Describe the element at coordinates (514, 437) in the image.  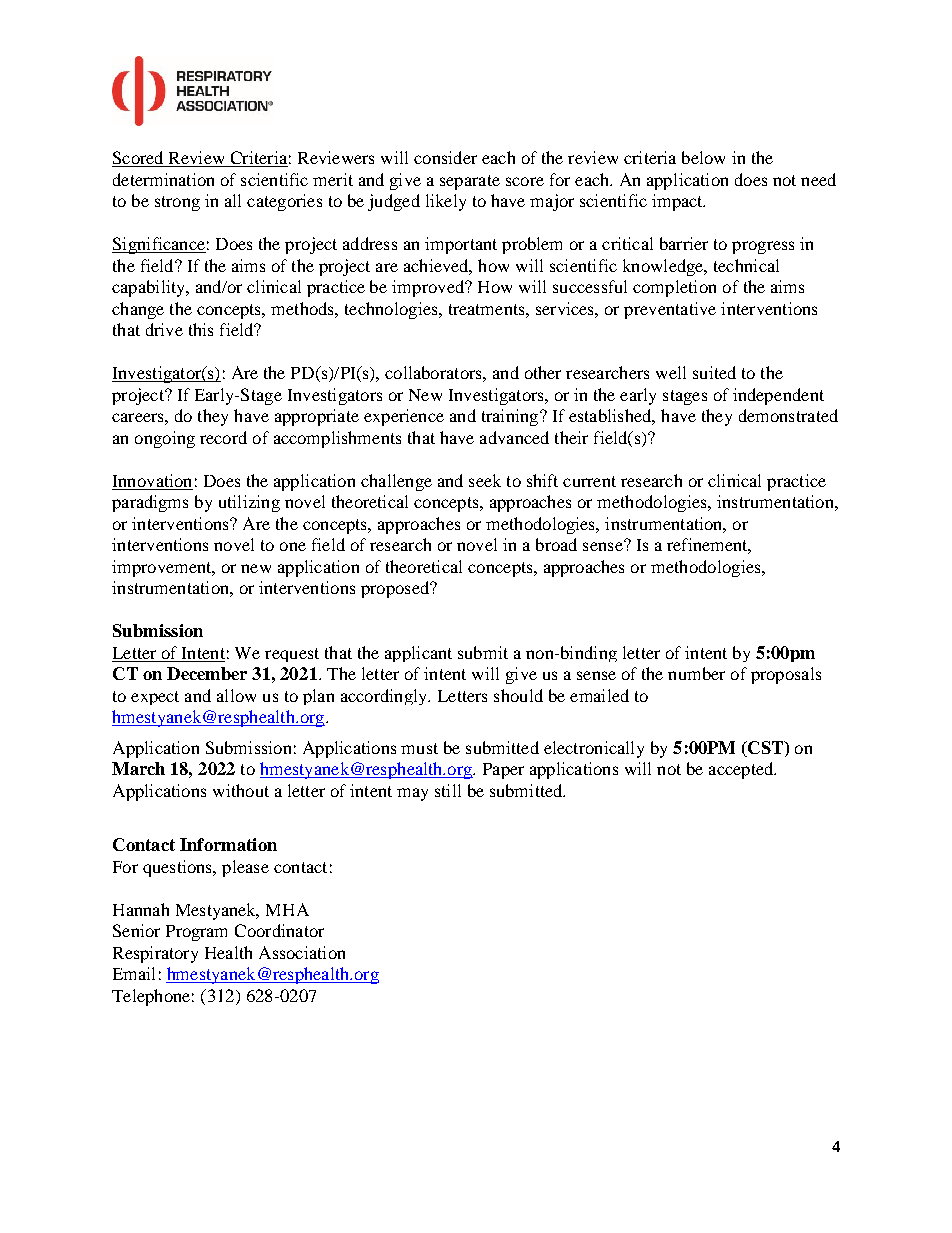
I see `advanced` at that location.
